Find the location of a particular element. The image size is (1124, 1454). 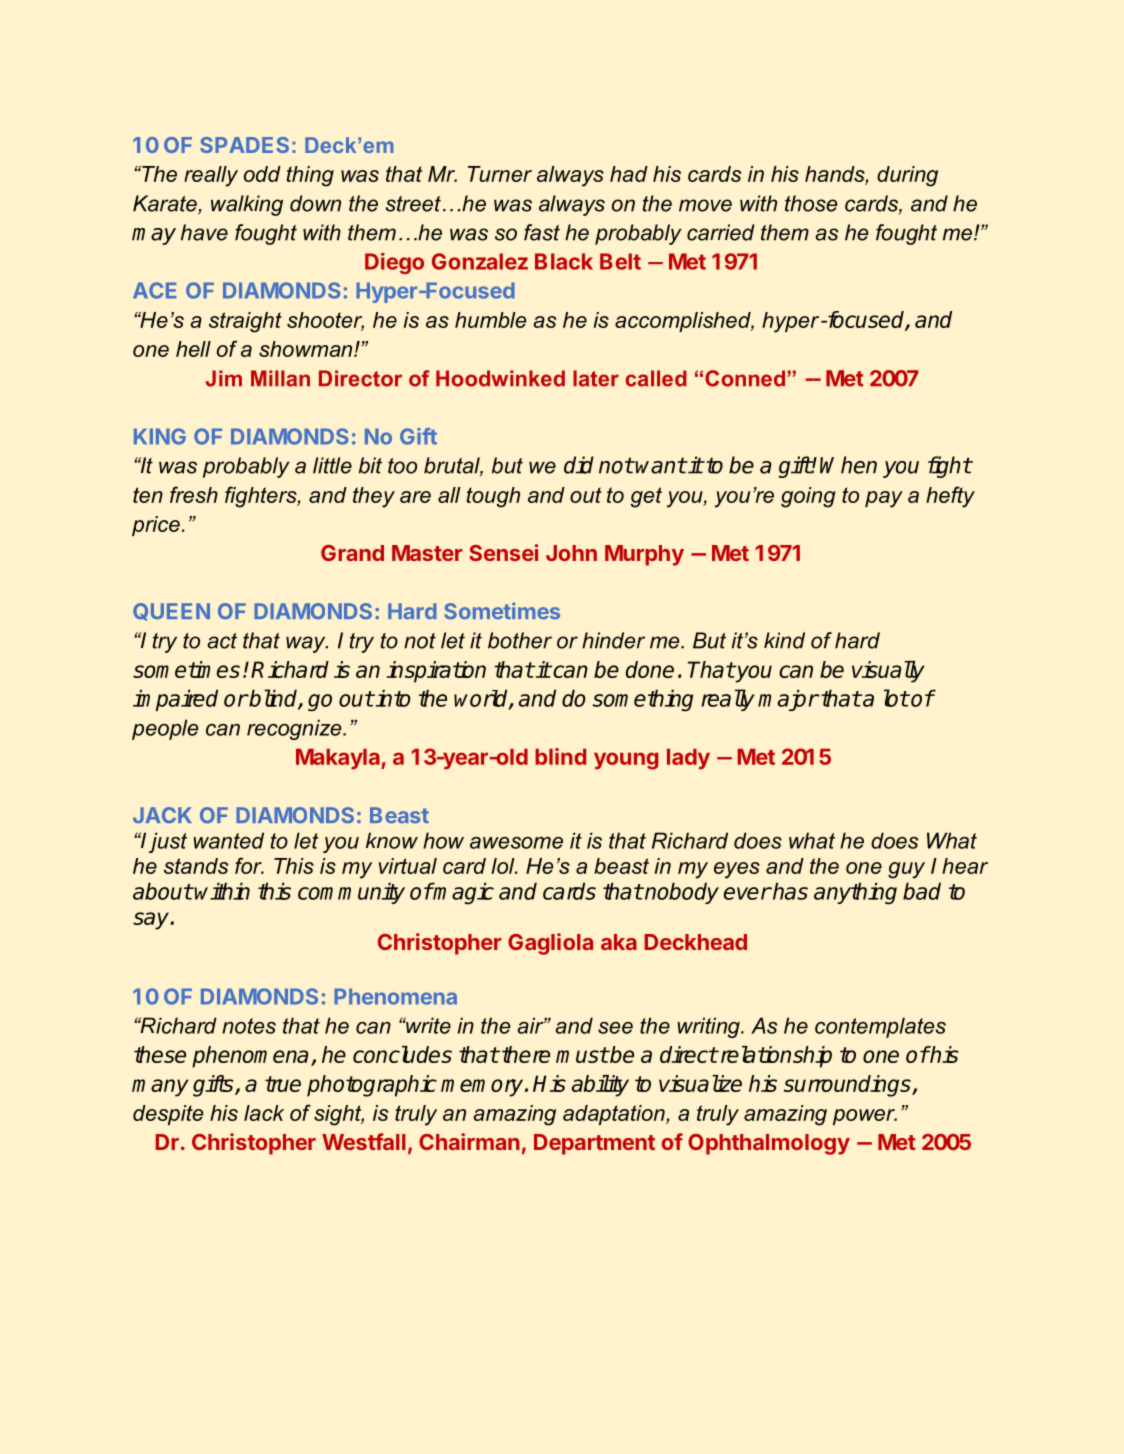

true is located at coordinates (283, 1084).
